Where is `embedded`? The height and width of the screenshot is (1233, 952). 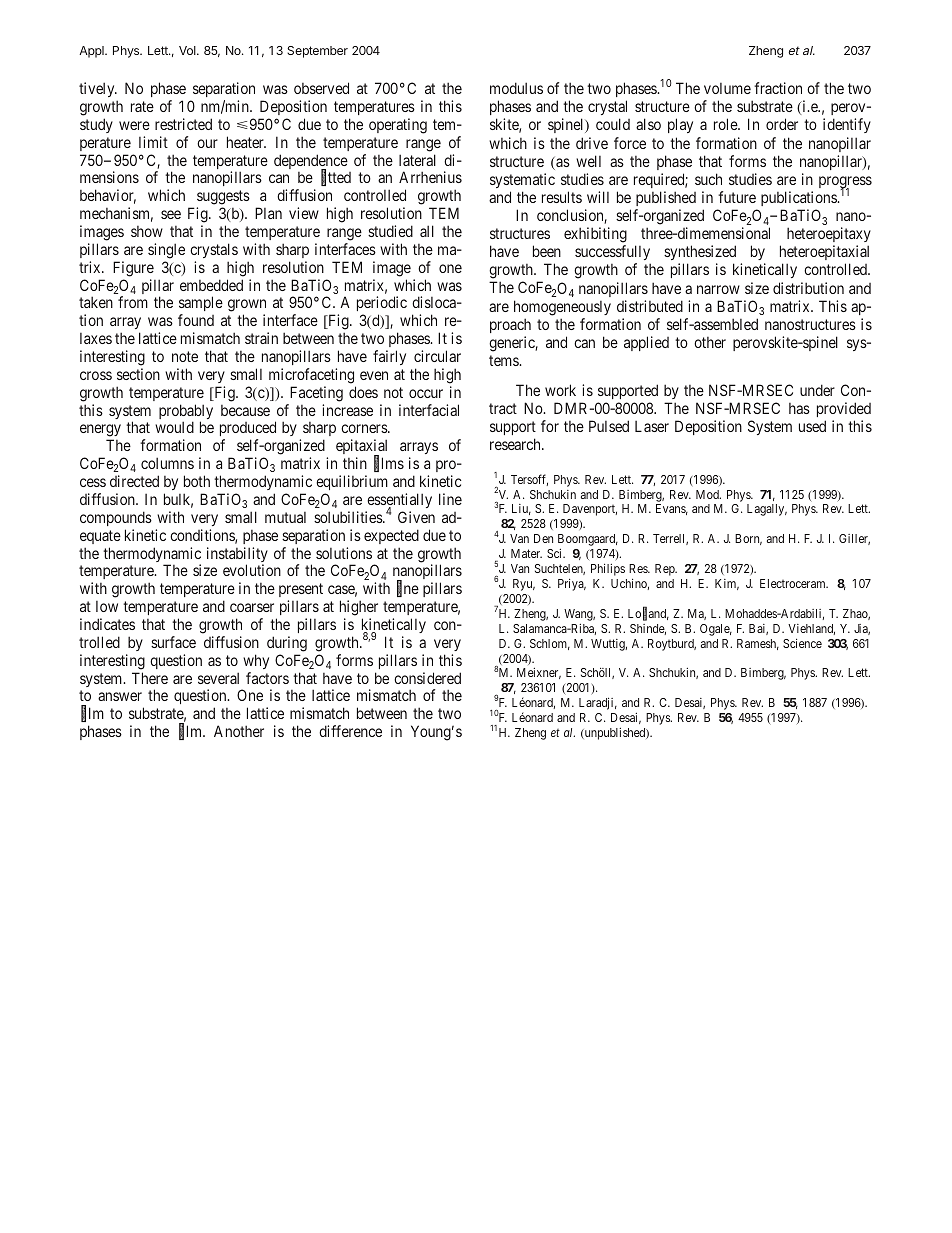 embedded is located at coordinates (211, 285).
